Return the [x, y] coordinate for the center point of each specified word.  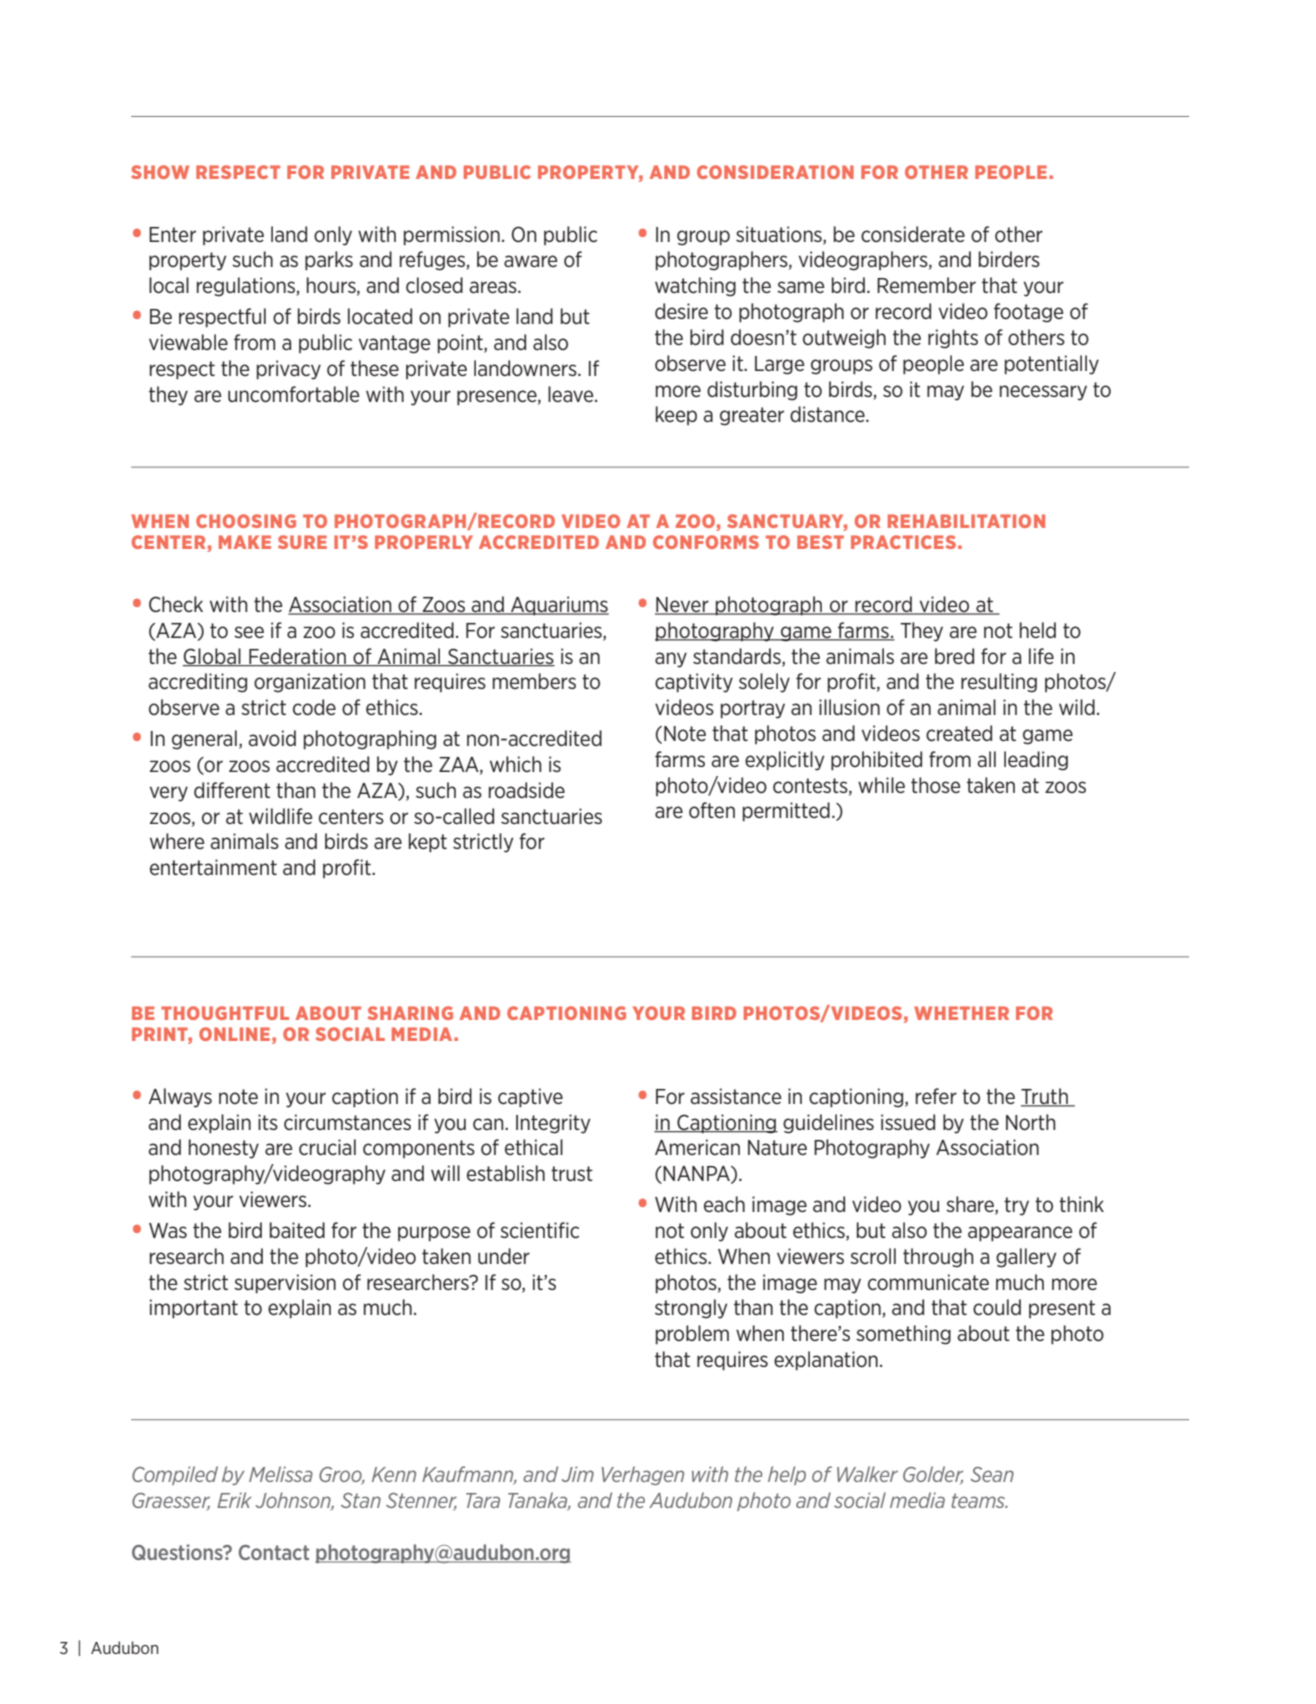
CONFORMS [706, 542]
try [1016, 1206]
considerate [913, 234]
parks [329, 261]
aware [530, 261]
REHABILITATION [966, 521]
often [712, 810]
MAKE [245, 542]
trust [572, 1173]
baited [297, 1230]
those [935, 785]
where [177, 841]
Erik [234, 1500]
